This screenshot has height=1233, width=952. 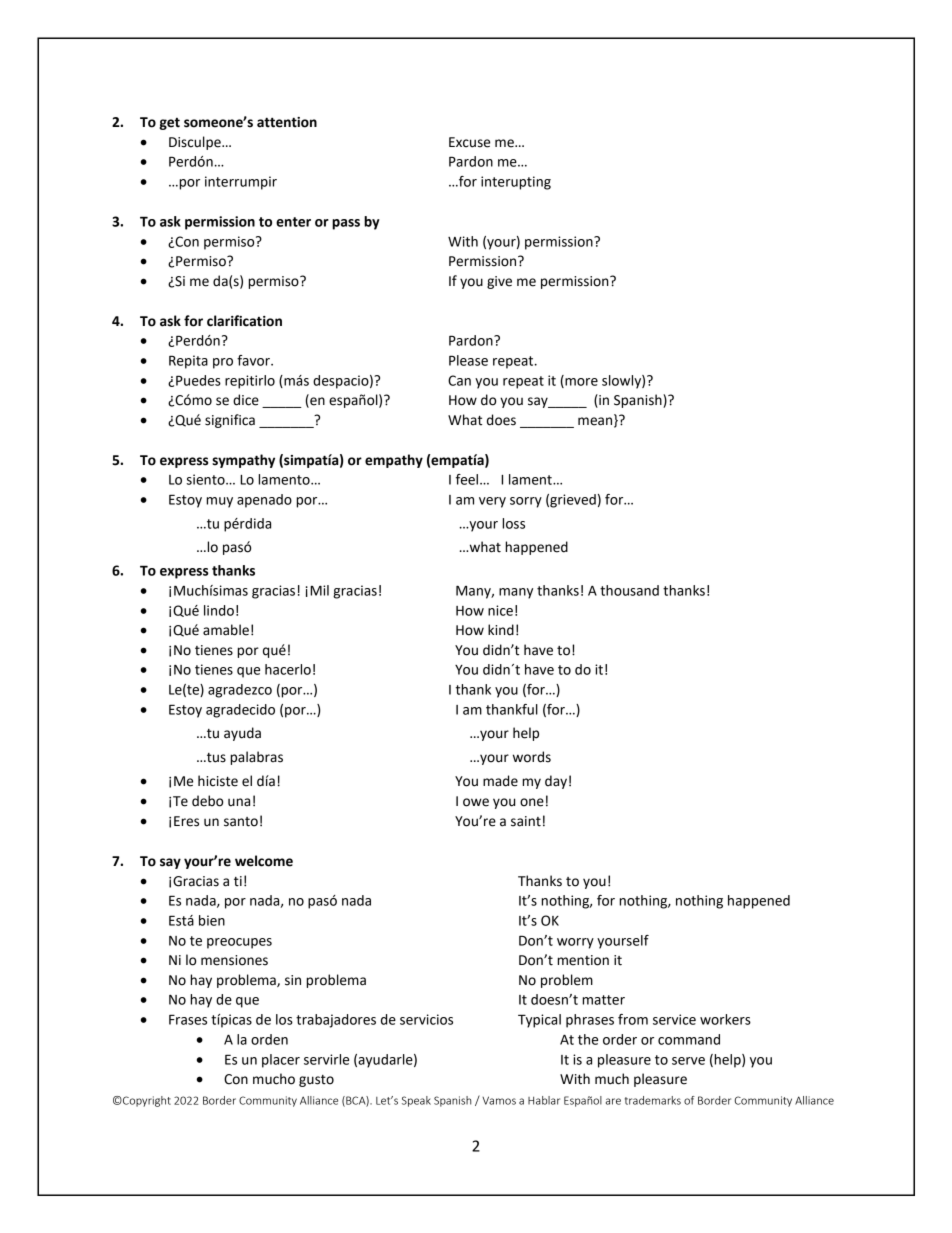 What do you see at coordinates (469, 142) in the screenshot?
I see `Excuse` at bounding box center [469, 142].
